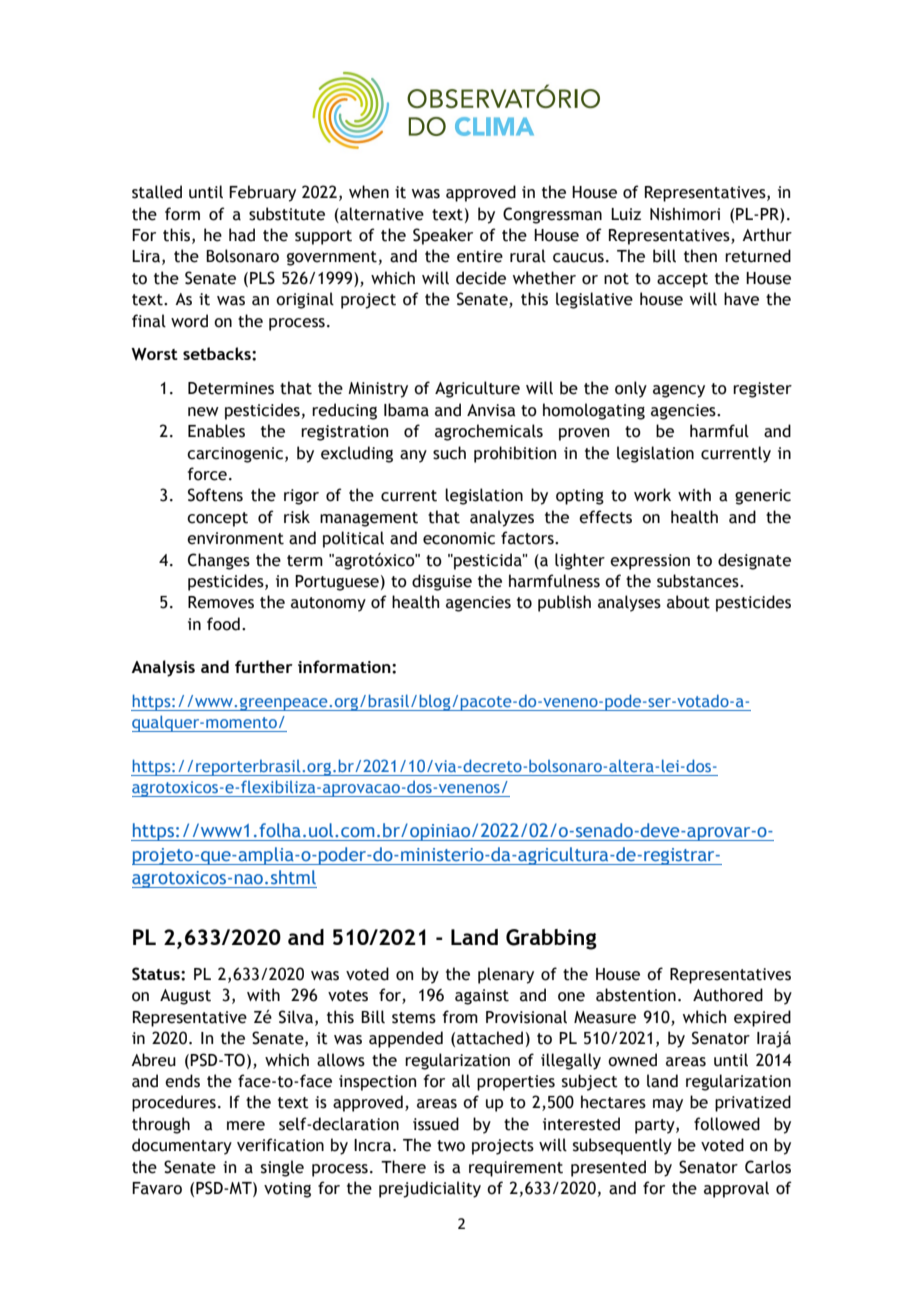 Image resolution: width=924 pixels, height=1308 pixels. What do you see at coordinates (182, 1146) in the screenshot?
I see `documentary` at bounding box center [182, 1146].
